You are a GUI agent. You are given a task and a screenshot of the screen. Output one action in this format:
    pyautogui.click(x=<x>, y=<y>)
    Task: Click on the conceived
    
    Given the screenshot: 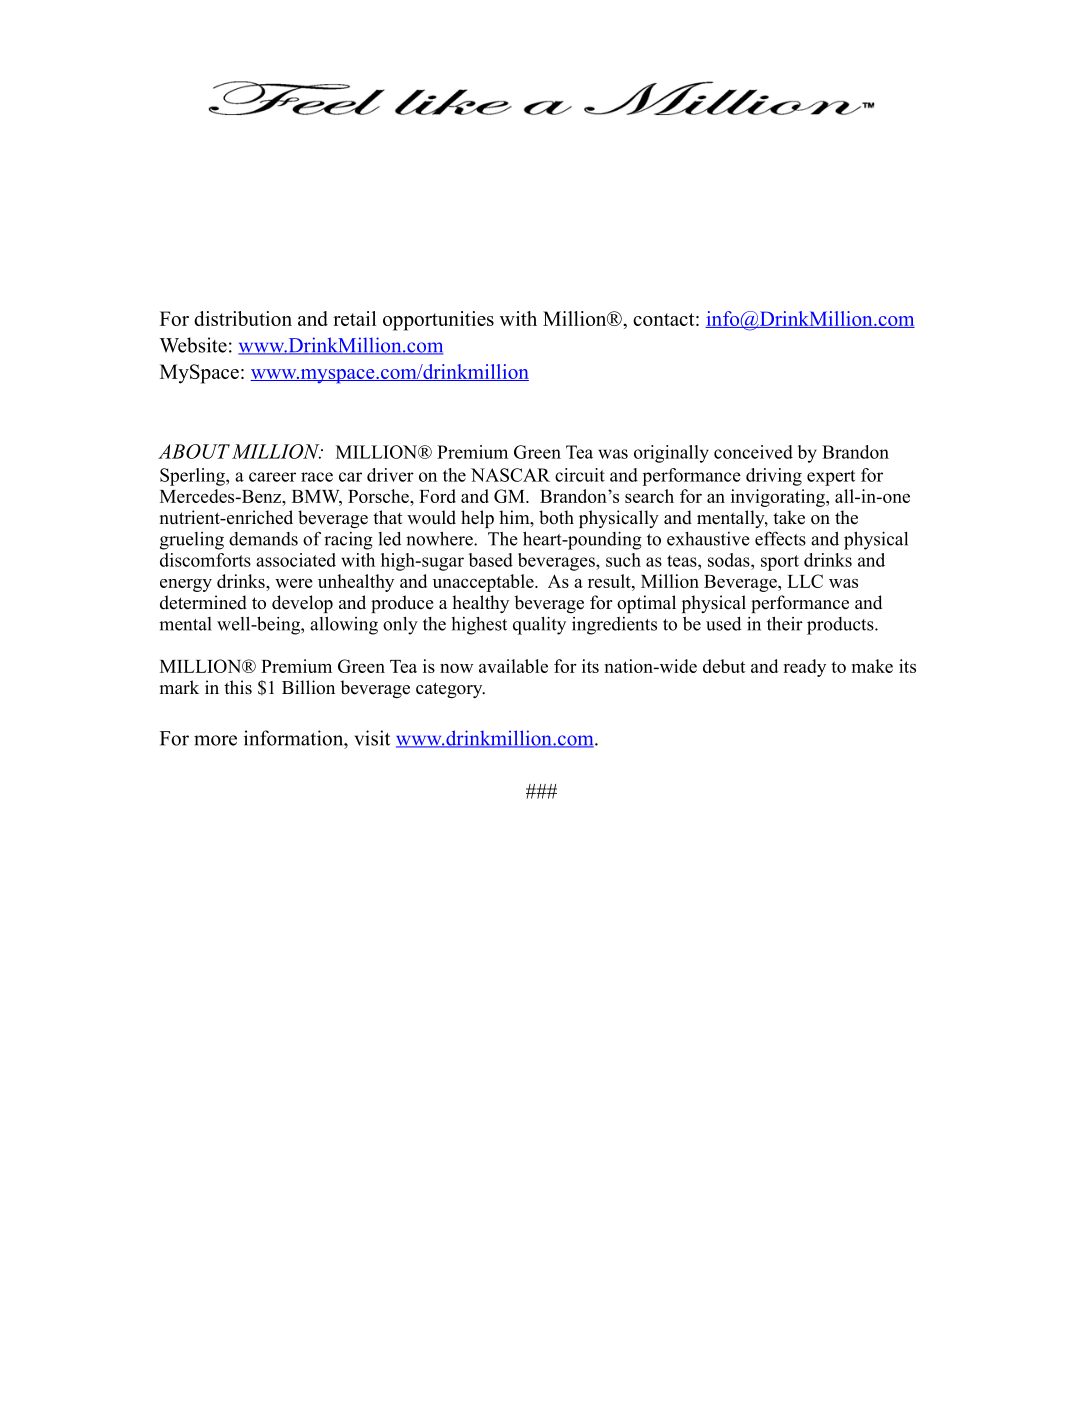 What is the action you would take?
    pyautogui.click(x=753, y=452)
